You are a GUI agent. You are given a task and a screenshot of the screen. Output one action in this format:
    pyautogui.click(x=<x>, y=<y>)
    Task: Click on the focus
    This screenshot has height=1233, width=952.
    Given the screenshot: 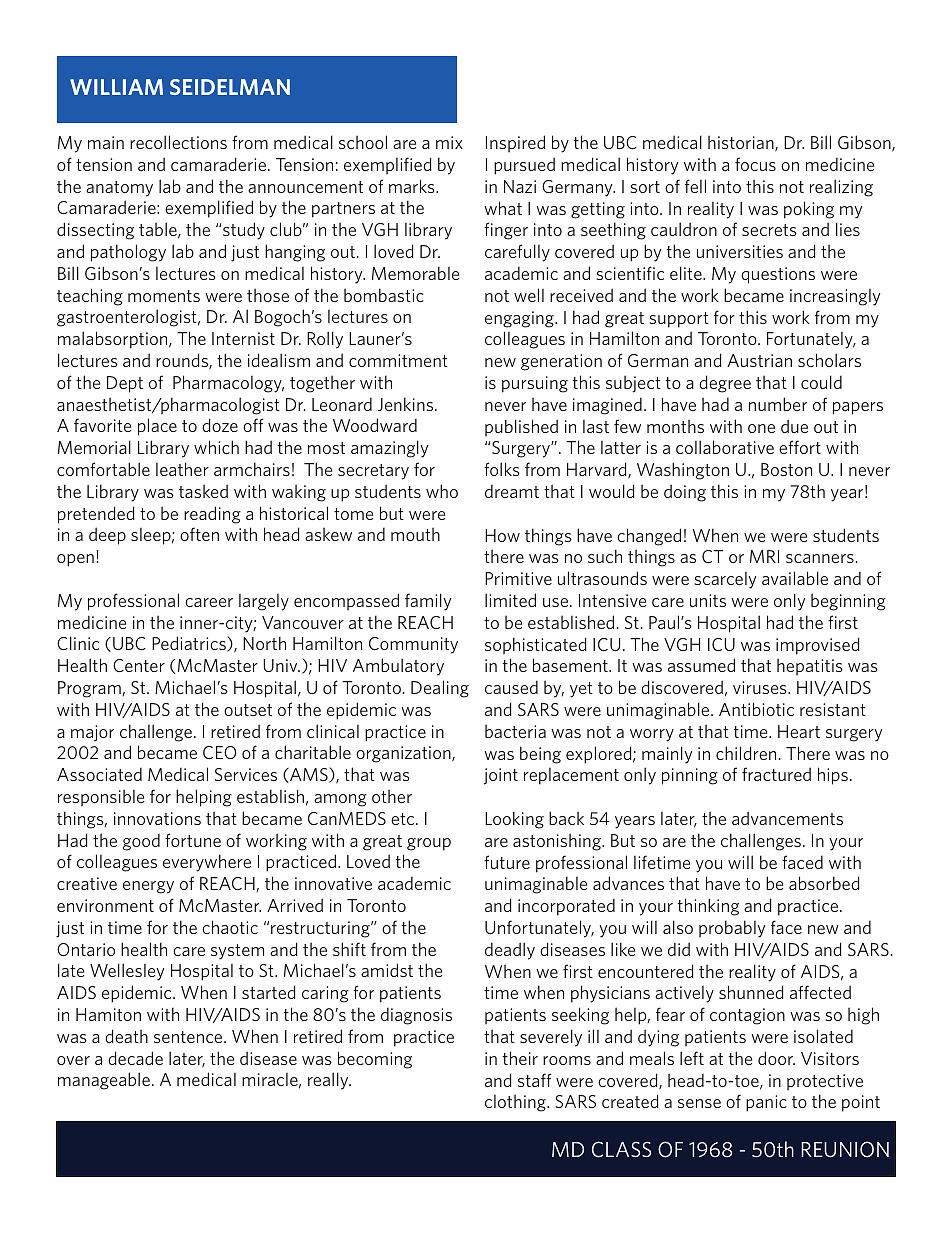 What is the action you would take?
    pyautogui.click(x=755, y=164)
